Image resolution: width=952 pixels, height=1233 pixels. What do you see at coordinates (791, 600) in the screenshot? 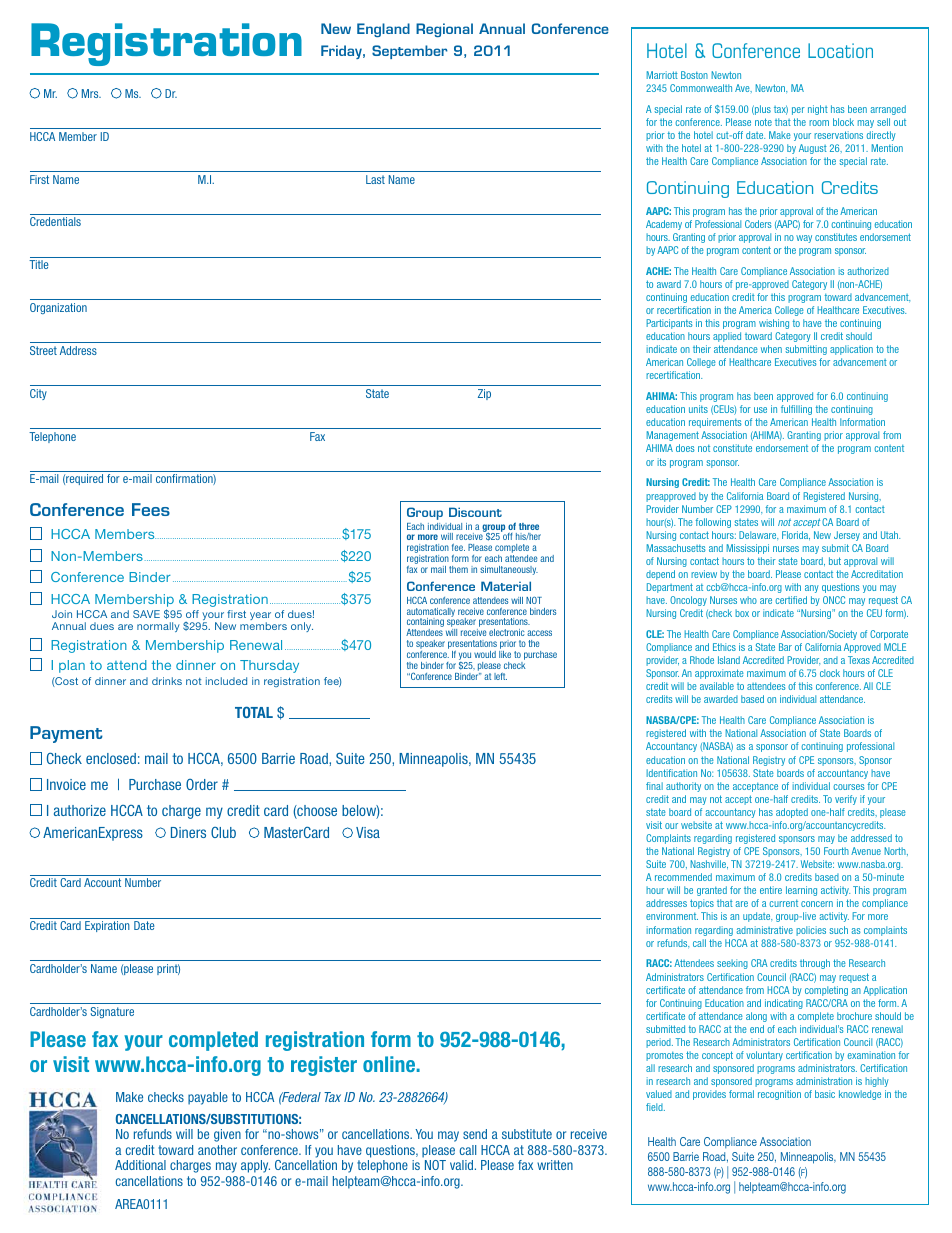
I see `certified` at bounding box center [791, 600].
